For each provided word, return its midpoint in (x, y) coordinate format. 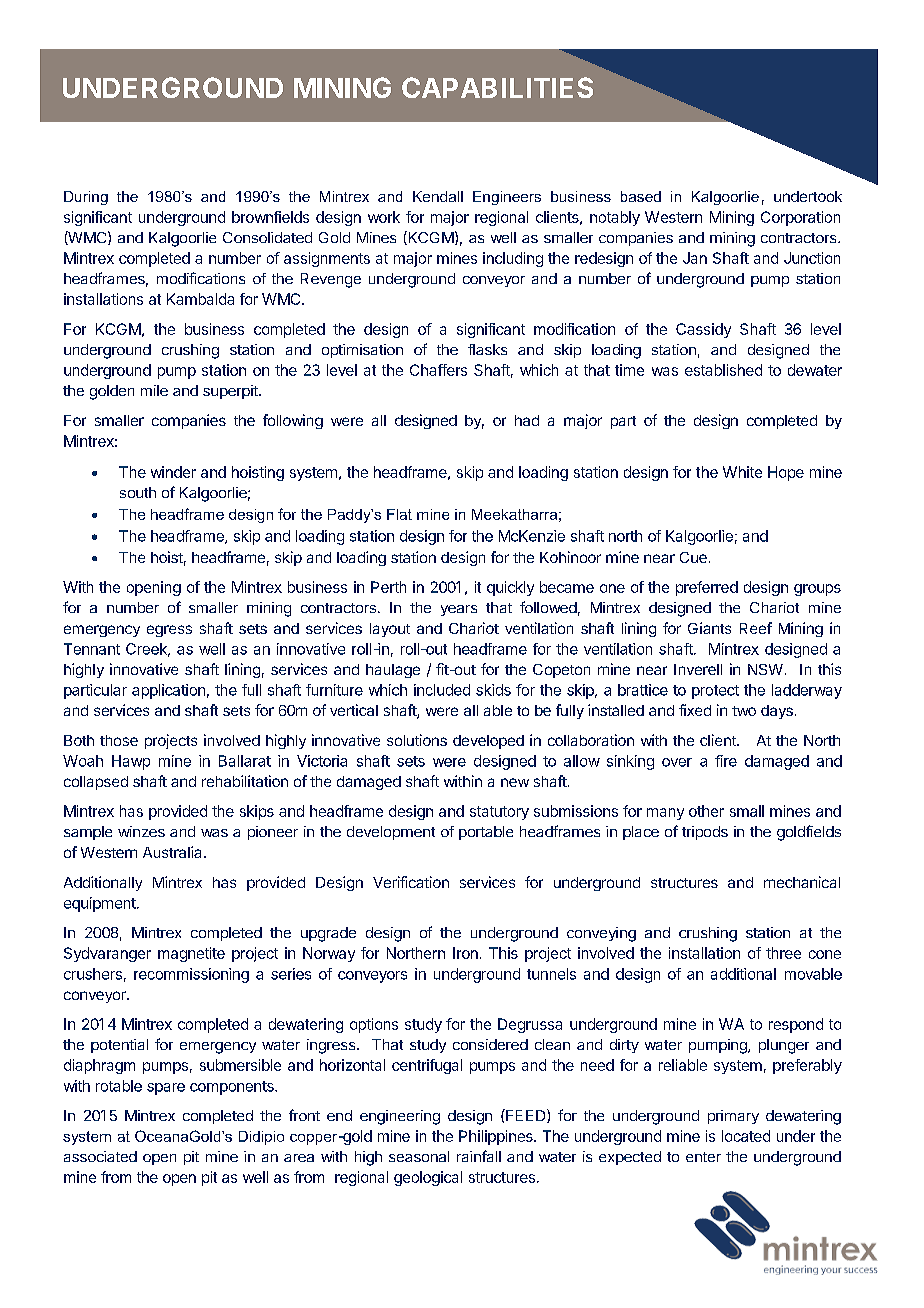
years (459, 610)
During (86, 198)
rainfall (479, 1156)
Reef (756, 628)
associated (100, 1156)
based (641, 196)
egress (169, 631)
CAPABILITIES (497, 87)
